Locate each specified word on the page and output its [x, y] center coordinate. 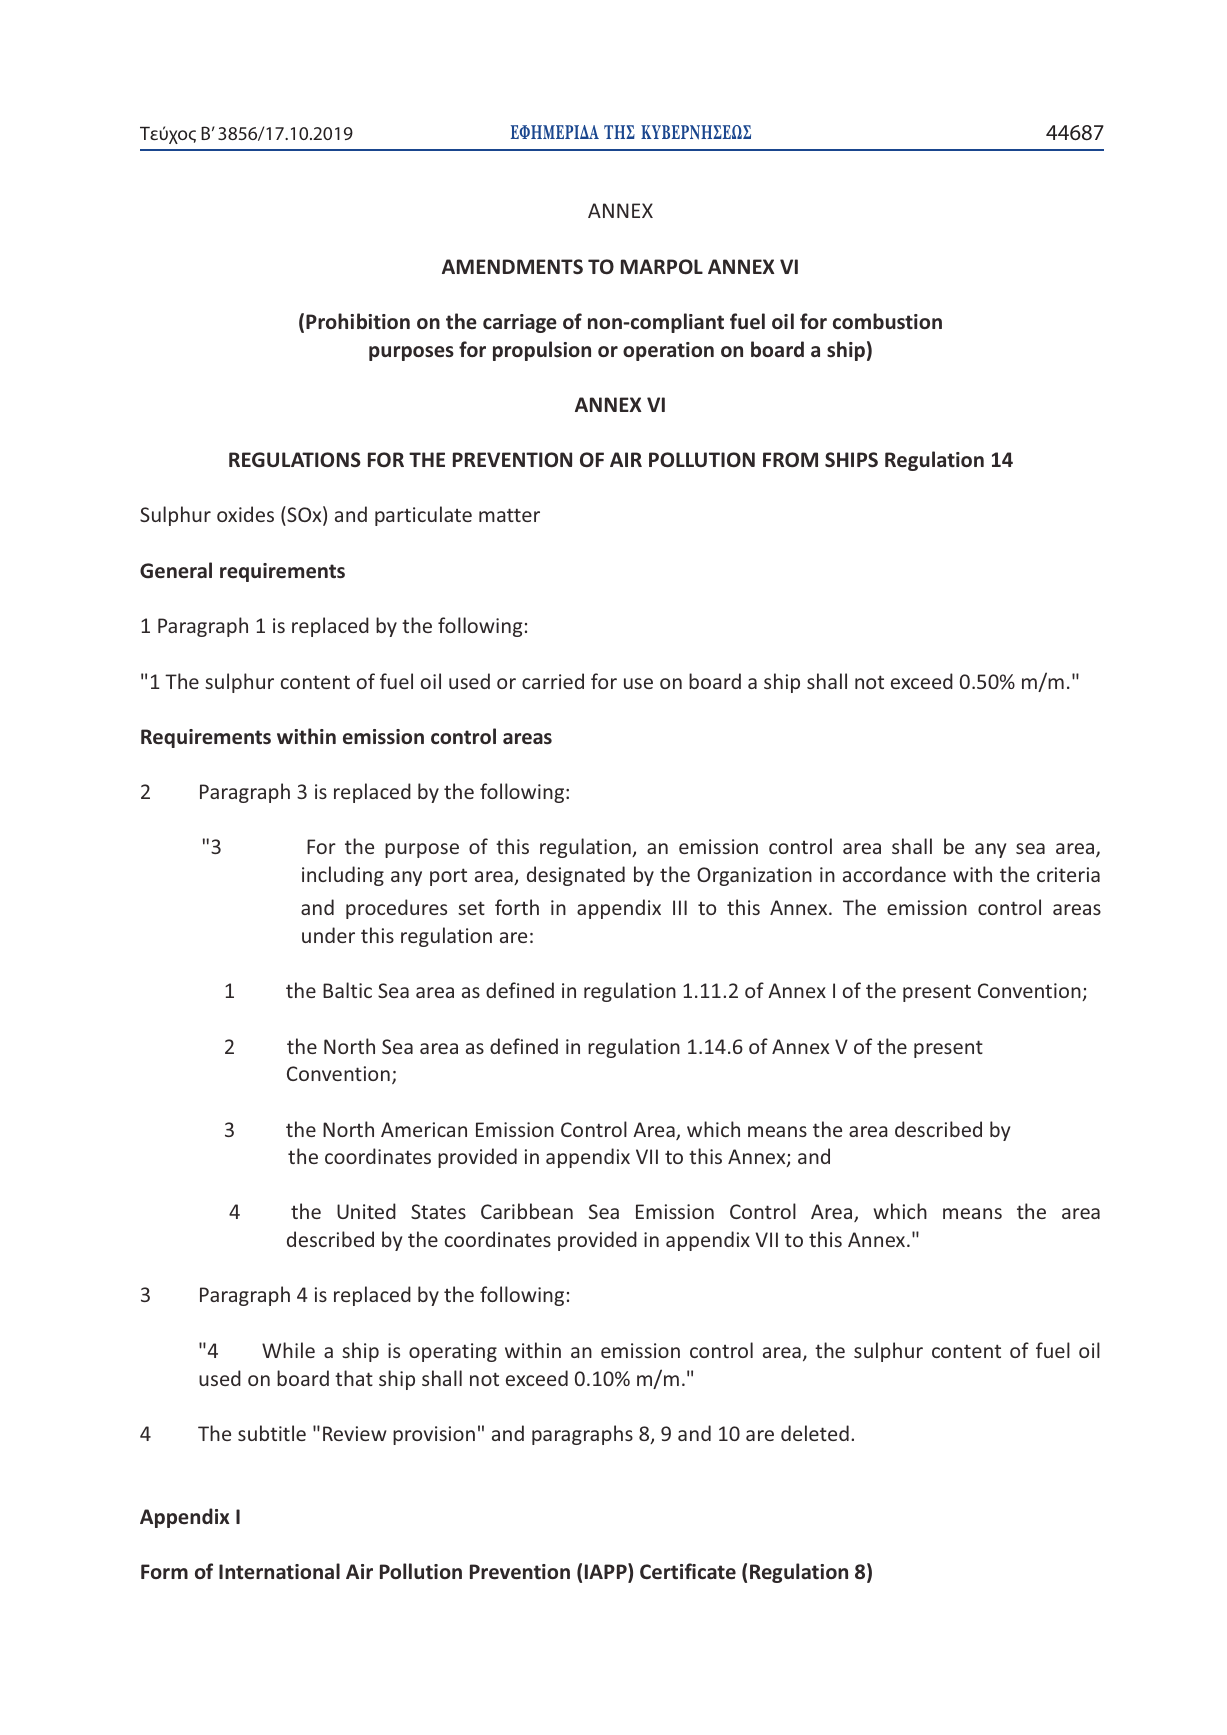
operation [668, 351]
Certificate [688, 1571]
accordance [894, 874]
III [680, 907]
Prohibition [358, 321]
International [279, 1571]
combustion [887, 321]
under [328, 935]
